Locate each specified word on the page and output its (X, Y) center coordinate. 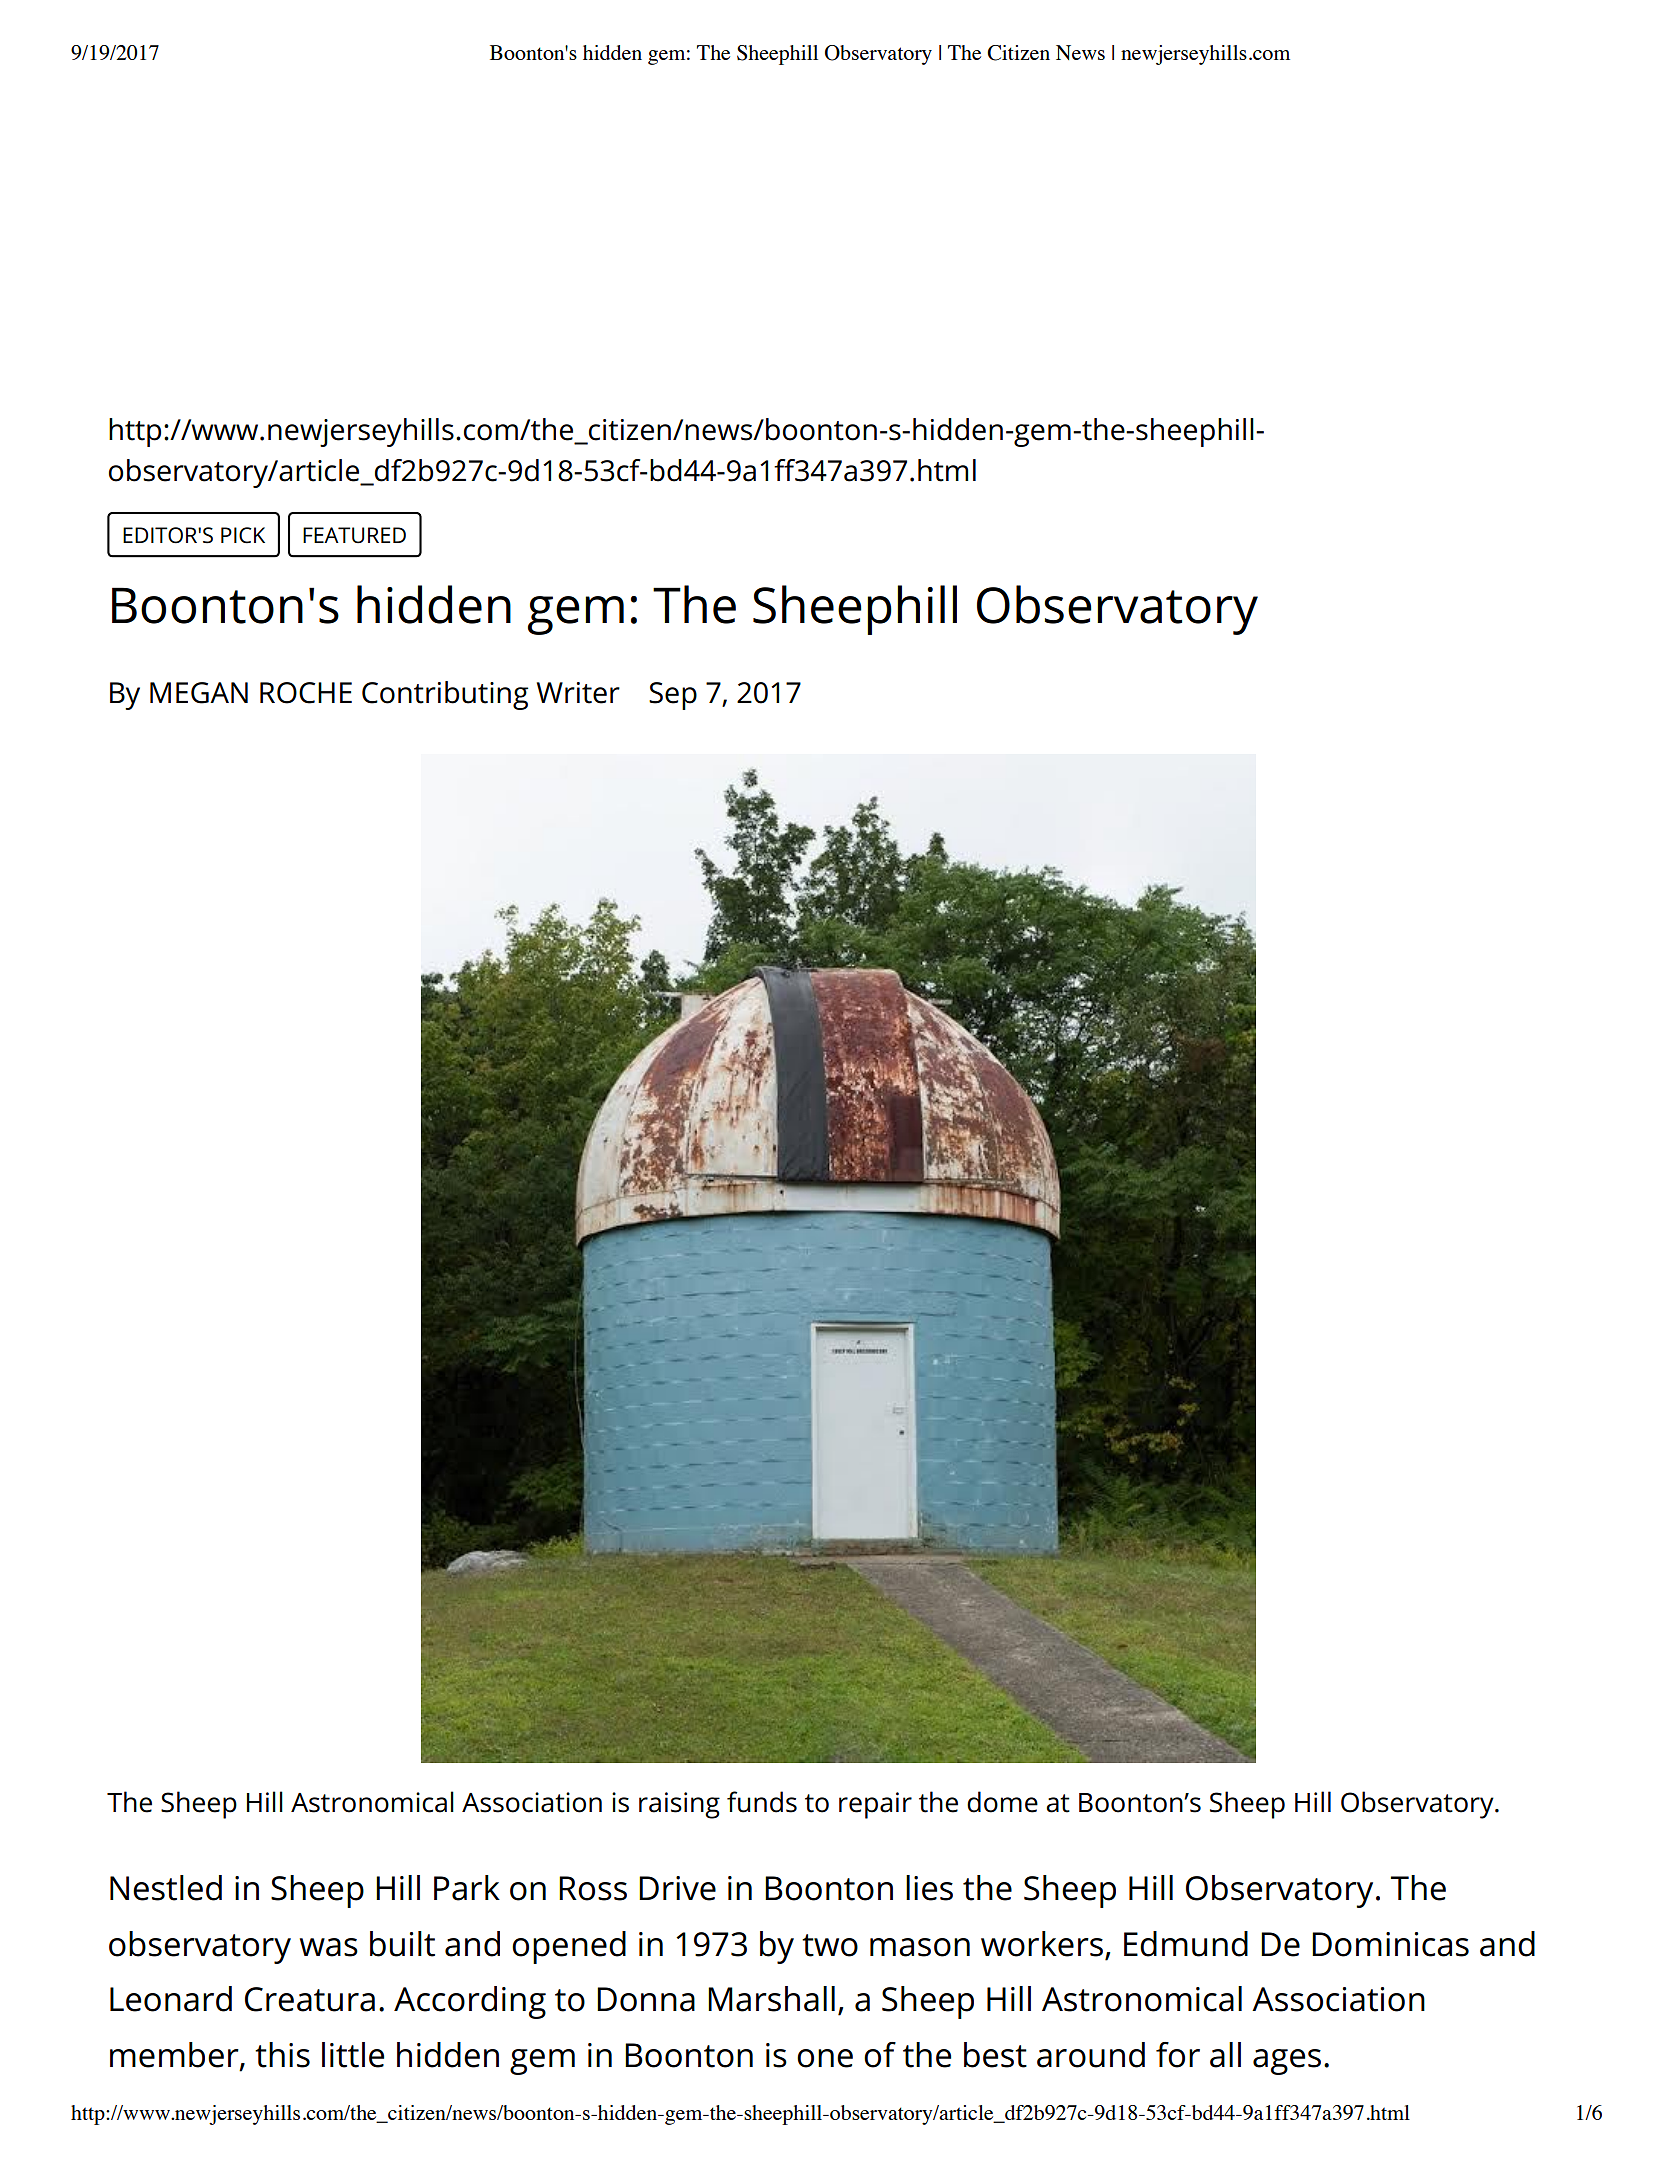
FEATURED (354, 535)
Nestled (166, 1888)
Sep (673, 696)
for (1178, 2055)
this (282, 2055)
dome (1002, 1802)
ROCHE (306, 693)
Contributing (445, 695)
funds (762, 1802)
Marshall (771, 1999)
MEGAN (199, 693)
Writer (578, 693)
